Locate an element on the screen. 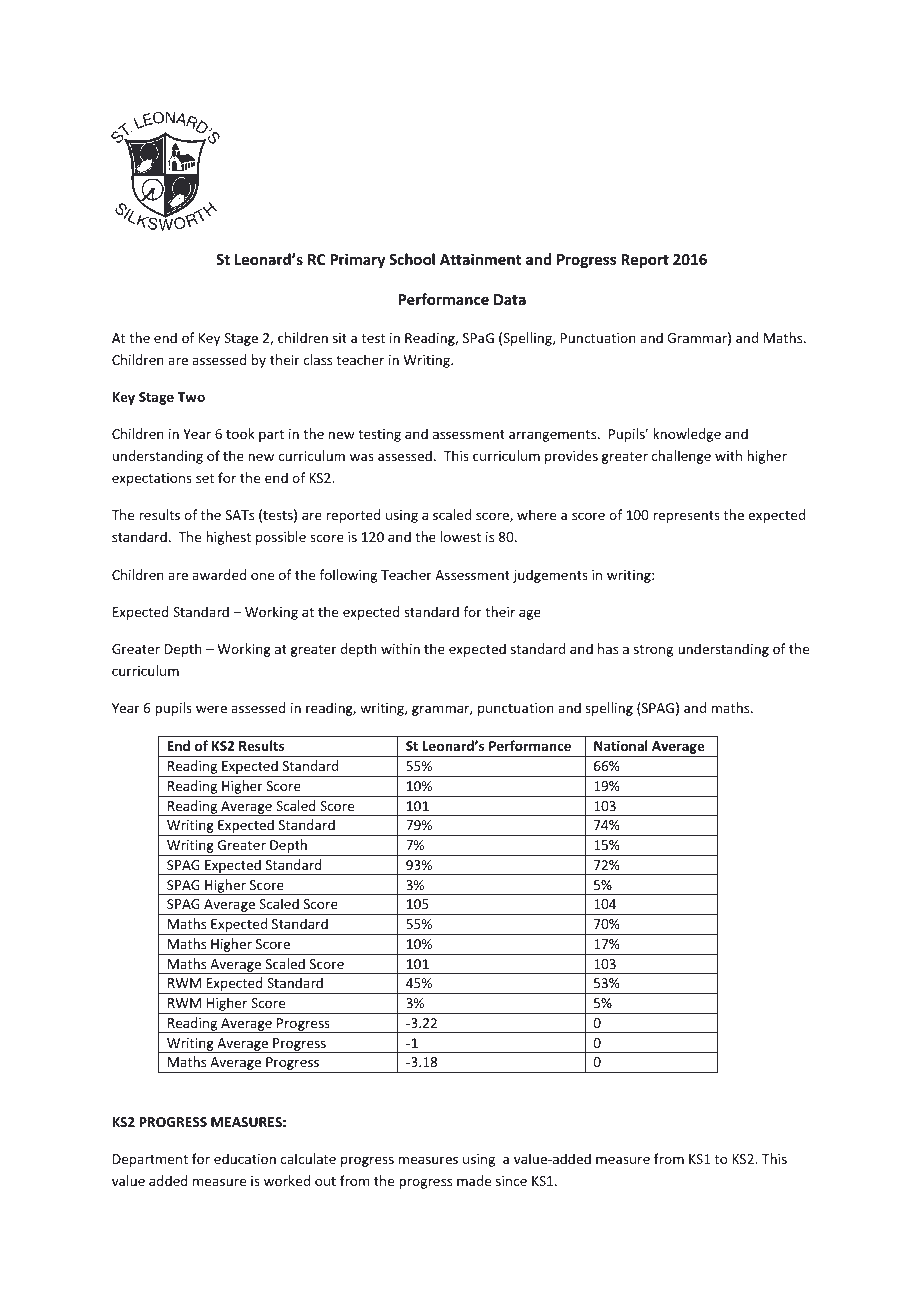 This screenshot has width=924, height=1308. following is located at coordinates (348, 576).
